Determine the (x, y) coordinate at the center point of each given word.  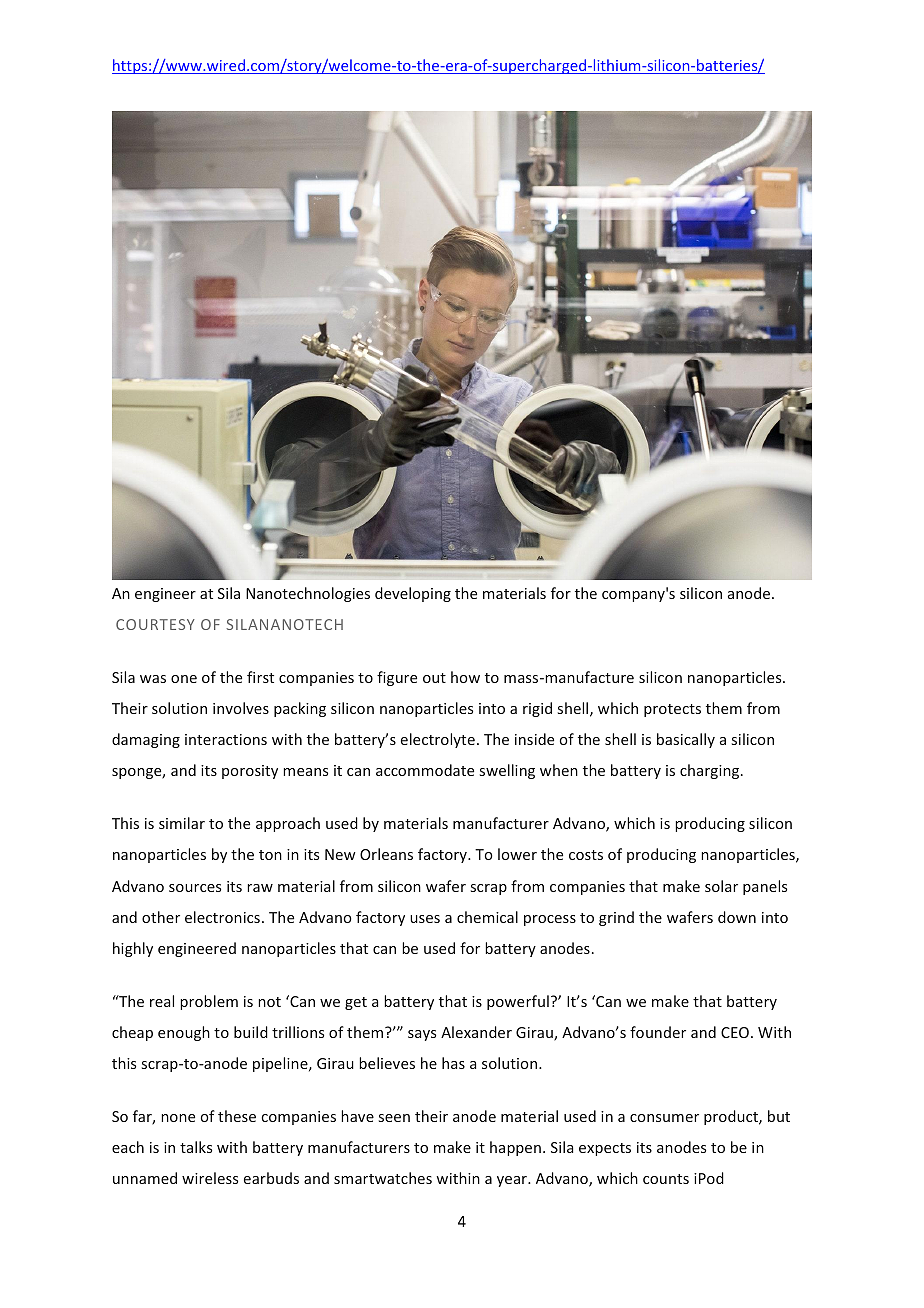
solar (721, 886)
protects (672, 710)
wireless (210, 1178)
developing (413, 594)
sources (195, 888)
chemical (487, 917)
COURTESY (155, 624)
